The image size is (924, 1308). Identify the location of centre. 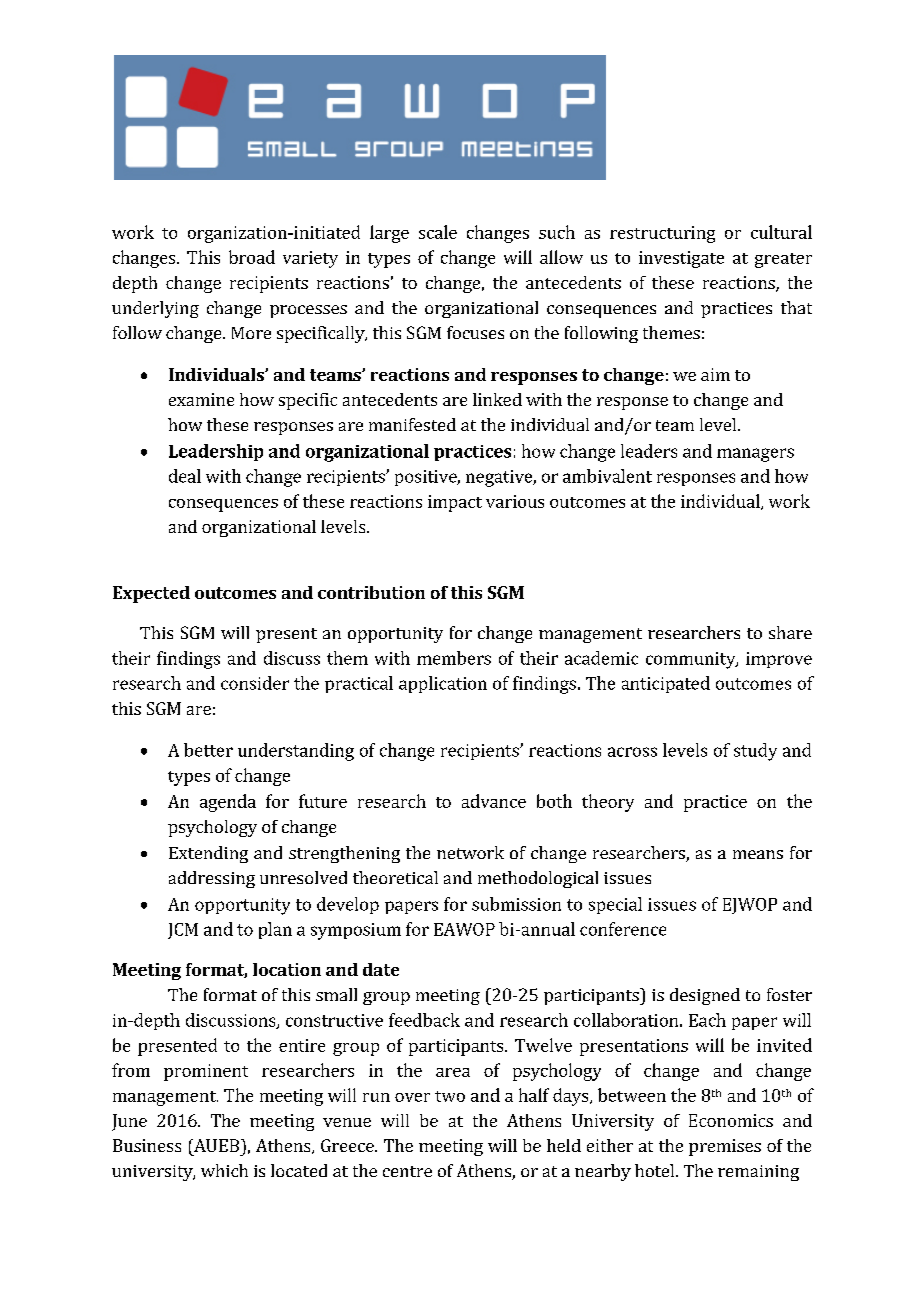
(407, 1171).
